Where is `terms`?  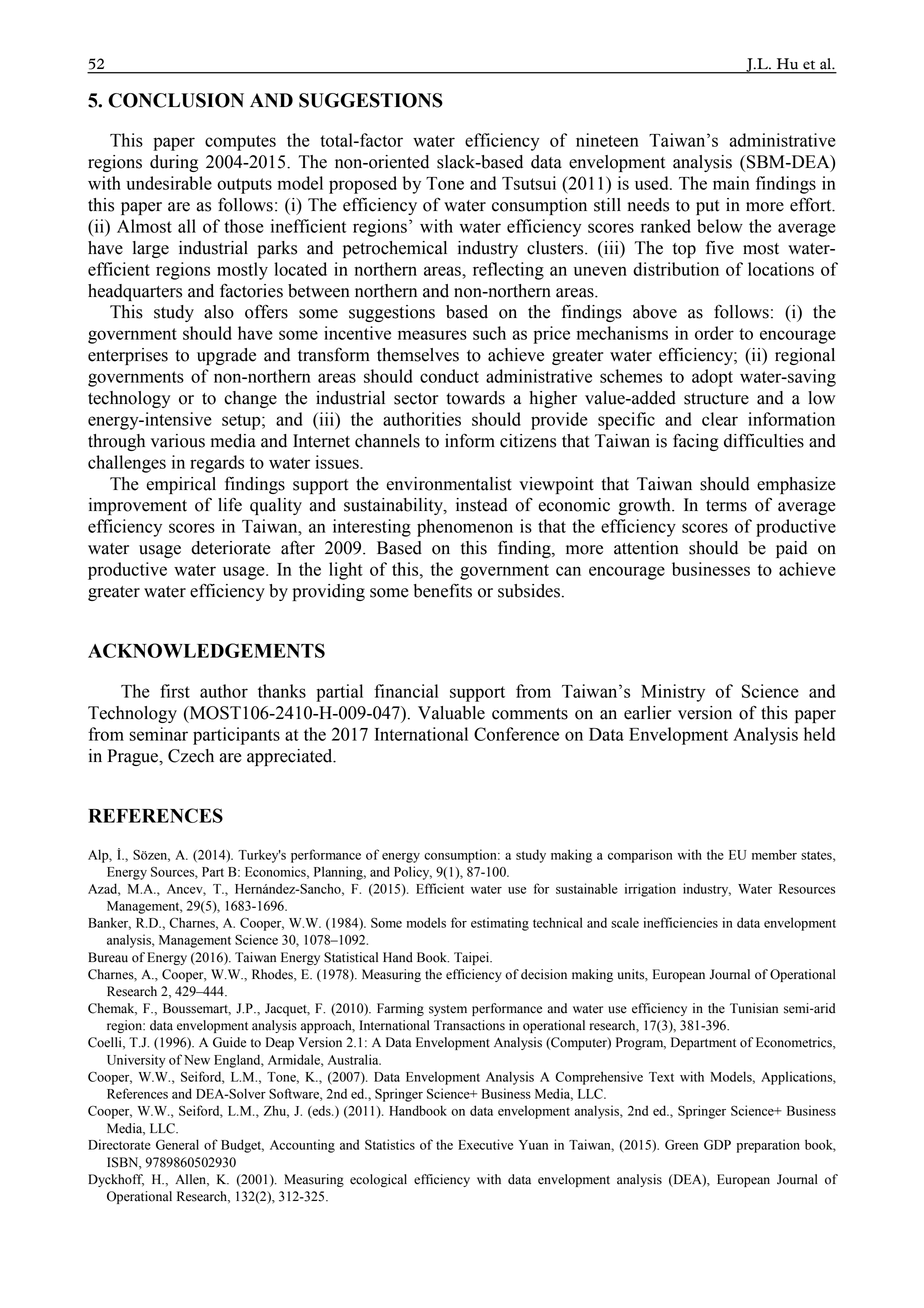 terms is located at coordinates (726, 506).
